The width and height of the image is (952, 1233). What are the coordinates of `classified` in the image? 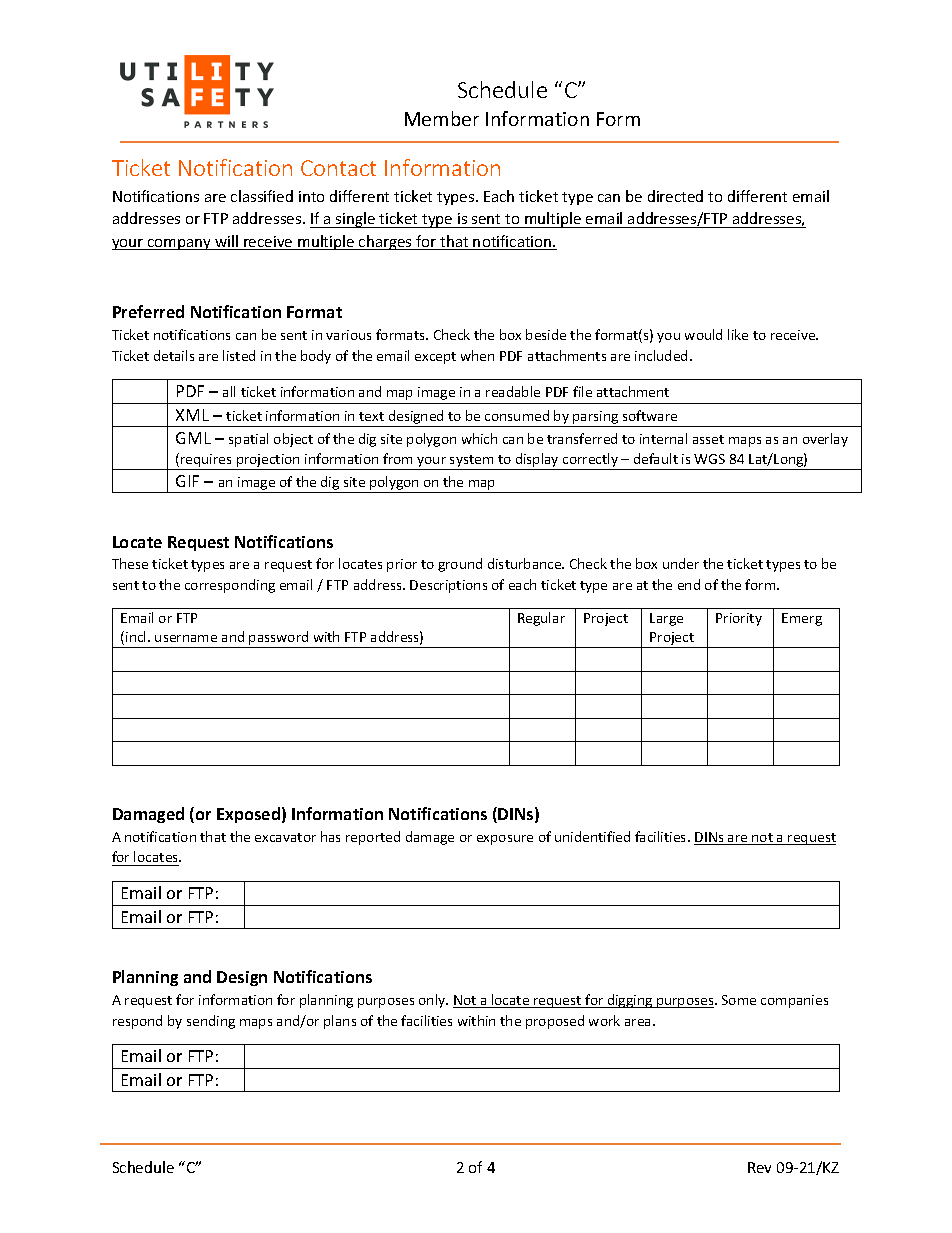 It's located at (262, 196).
